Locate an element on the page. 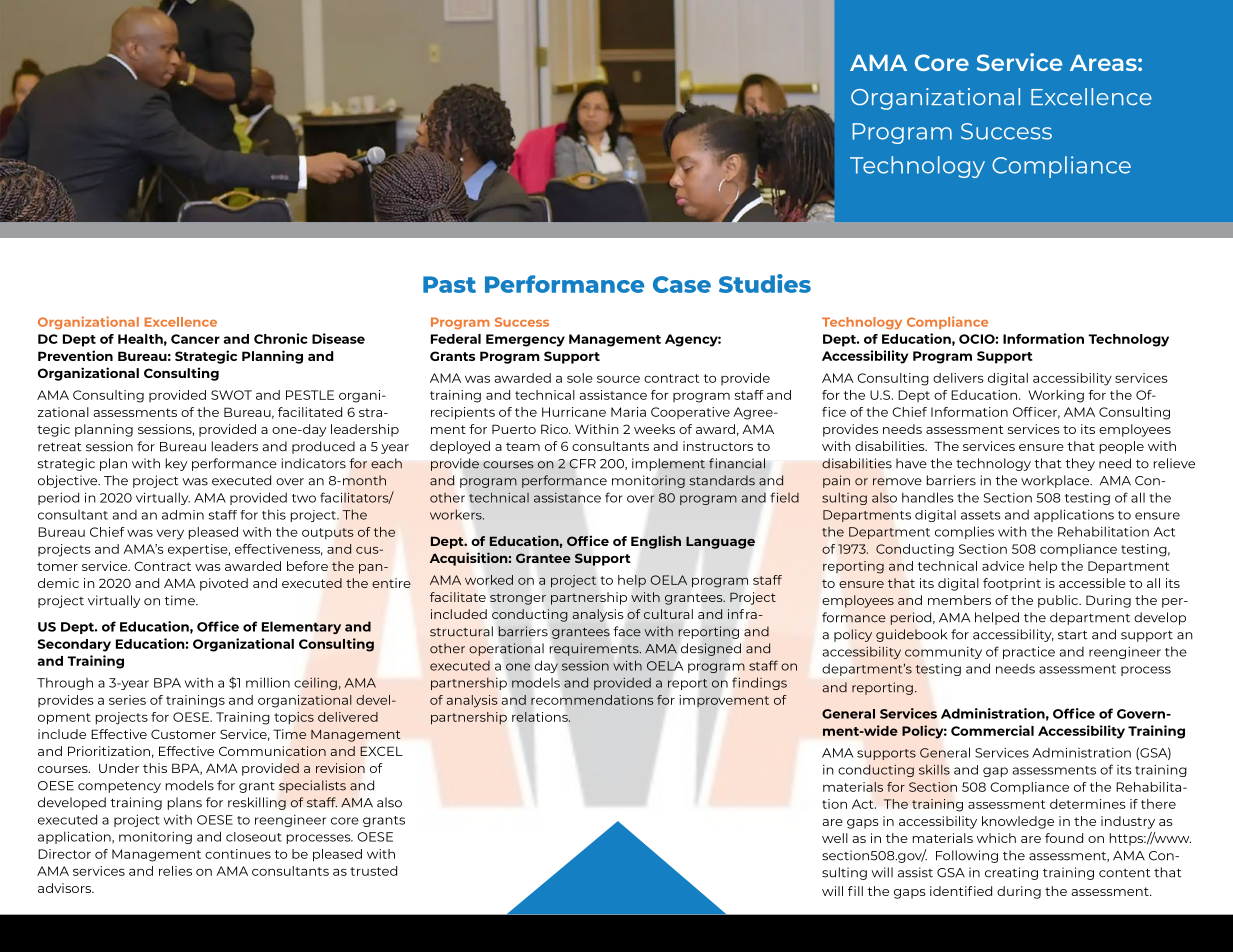 Image resolution: width=1233 pixels, height=952 pixels. Studies is located at coordinates (765, 283).
